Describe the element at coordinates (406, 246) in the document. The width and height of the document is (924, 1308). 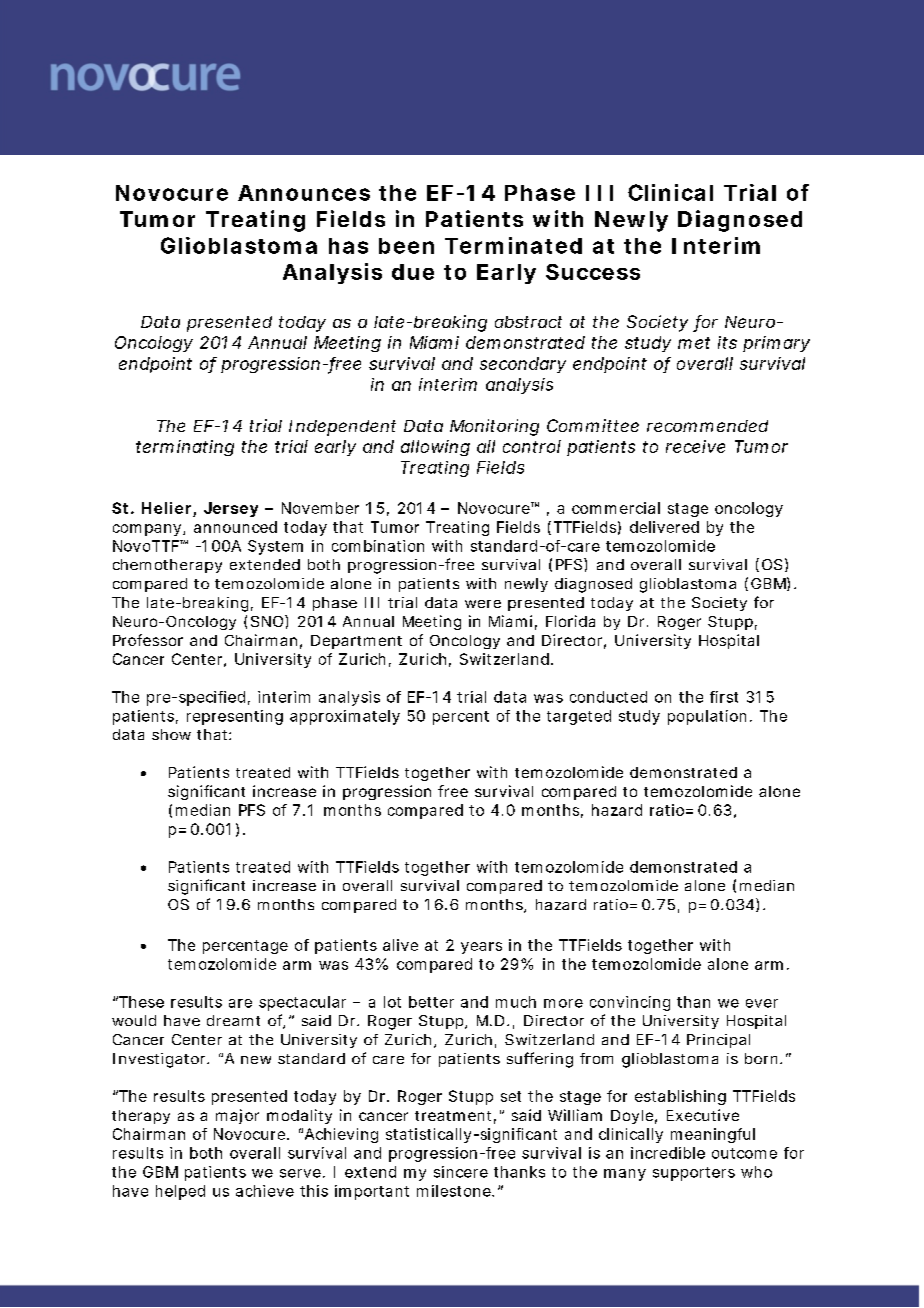
I see `been` at that location.
